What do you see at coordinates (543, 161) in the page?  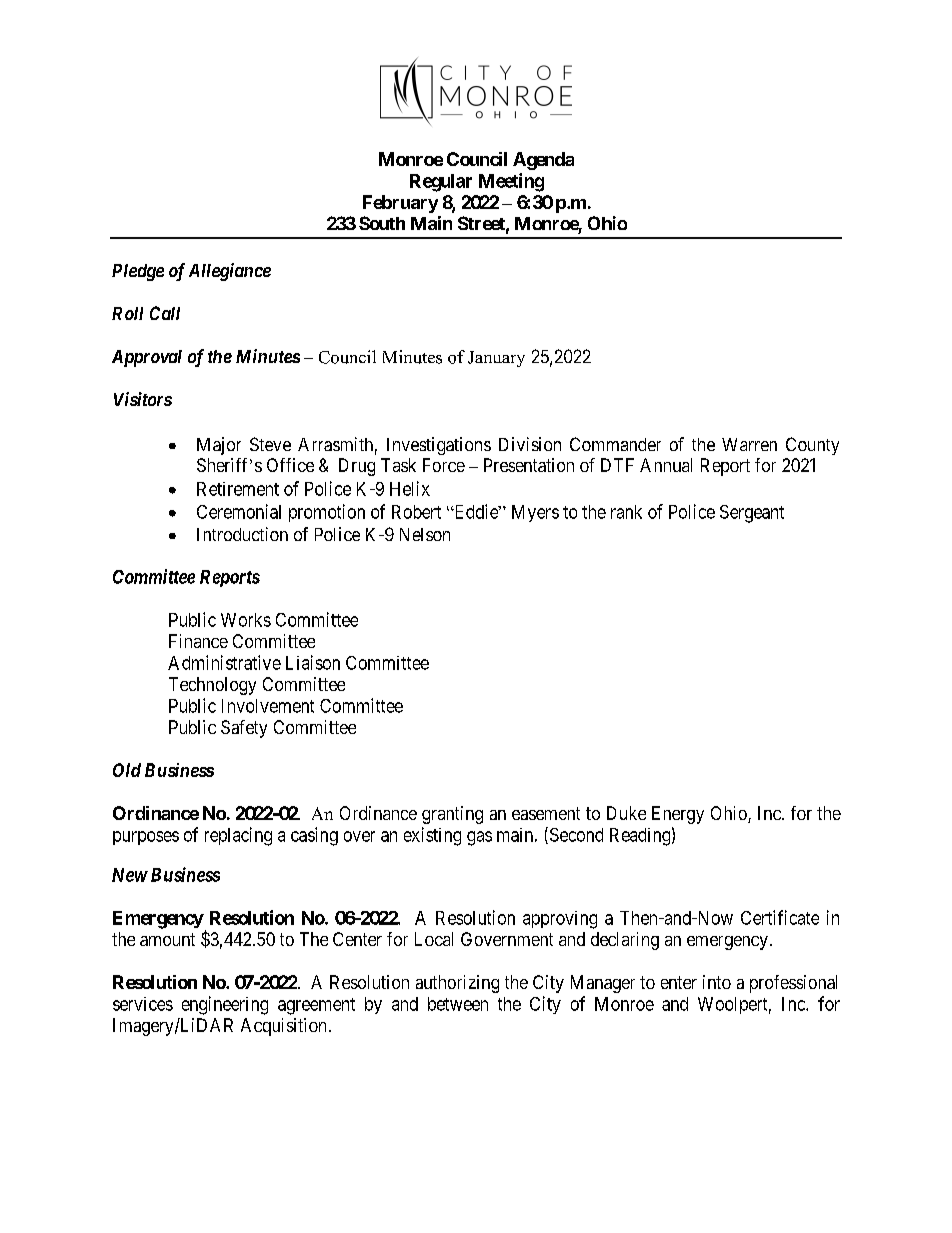 I see `Agenda` at bounding box center [543, 161].
